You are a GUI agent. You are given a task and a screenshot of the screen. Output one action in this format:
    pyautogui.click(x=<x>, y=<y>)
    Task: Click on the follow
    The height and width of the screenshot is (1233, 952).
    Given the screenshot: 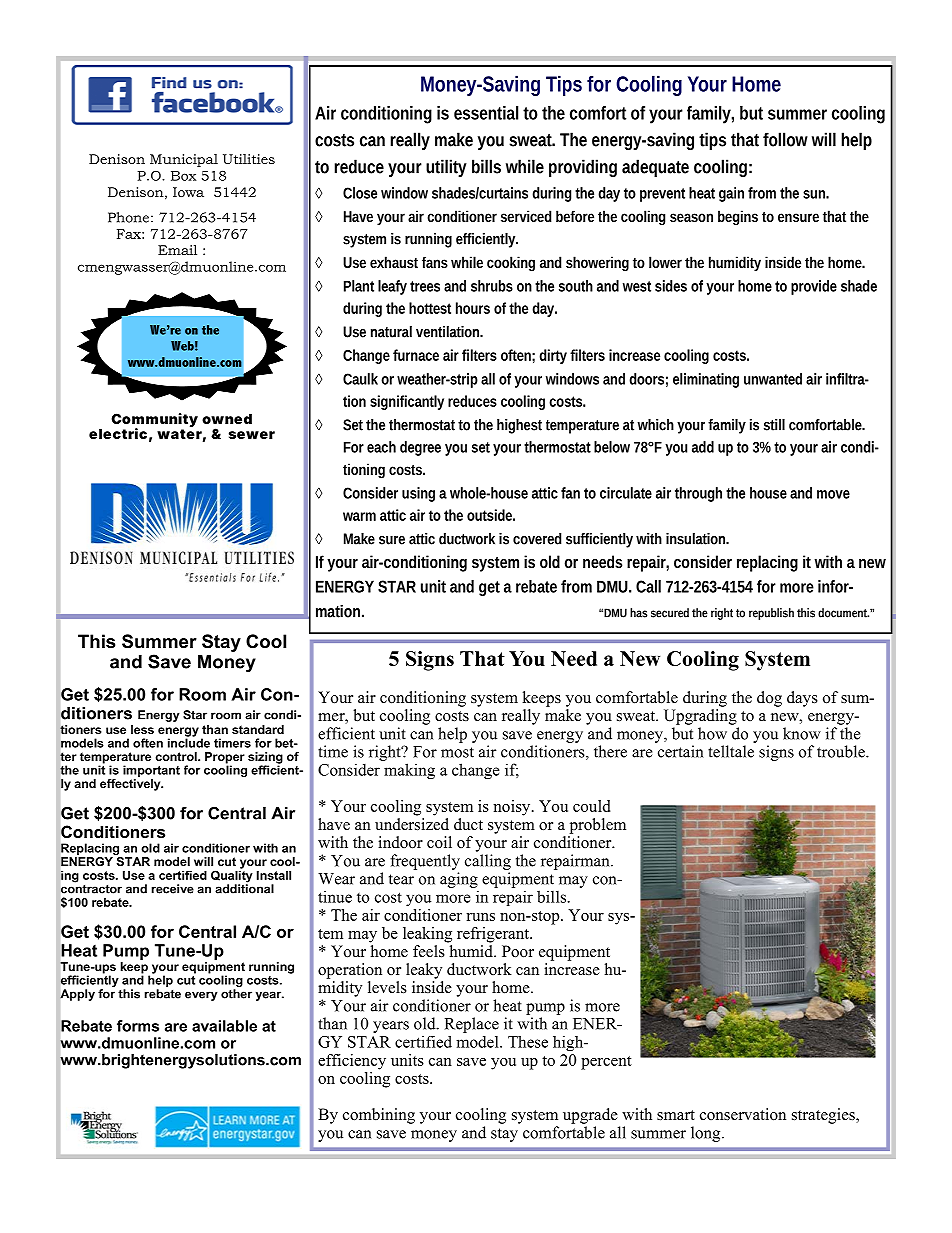 What is the action you would take?
    pyautogui.click(x=785, y=139)
